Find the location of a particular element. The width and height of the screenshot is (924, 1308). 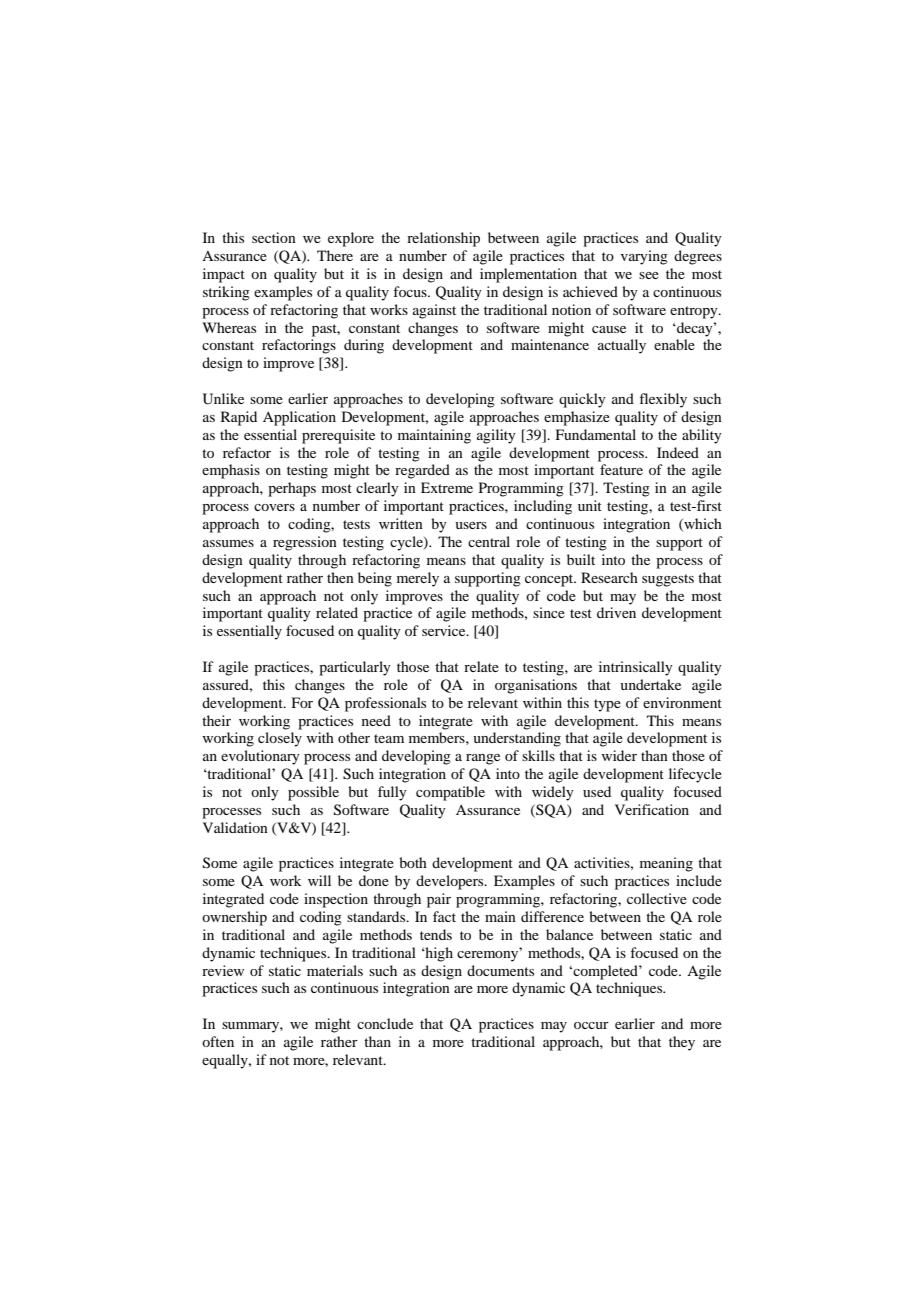

service is located at coordinates (445, 630).
